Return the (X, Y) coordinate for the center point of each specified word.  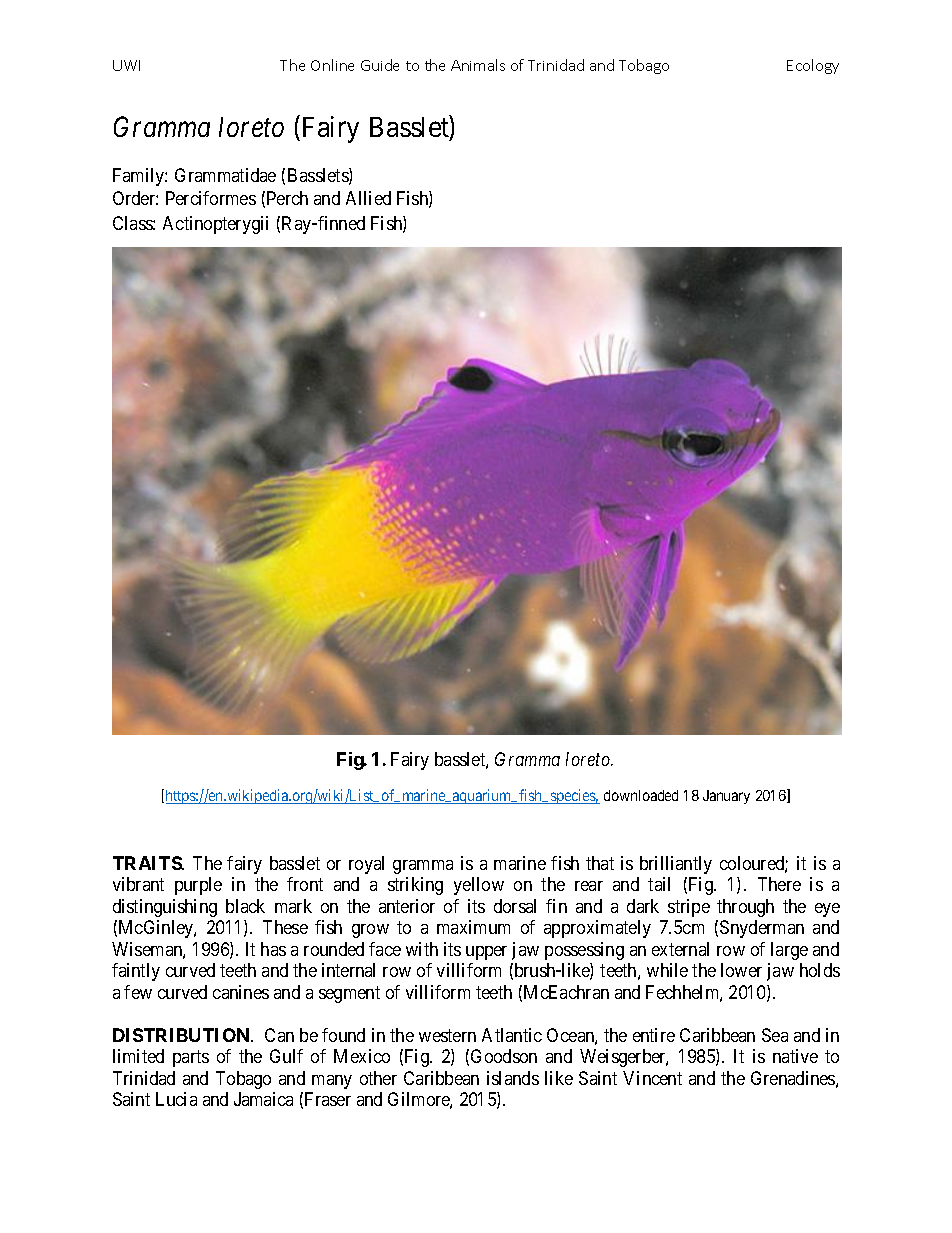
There (779, 884)
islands (513, 1078)
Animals (478, 65)
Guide (380, 65)
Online (332, 65)
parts (191, 1058)
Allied (368, 198)
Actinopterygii (215, 225)
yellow (479, 886)
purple (198, 886)
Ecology (813, 66)
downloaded (641, 795)
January (726, 797)
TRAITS (148, 863)
